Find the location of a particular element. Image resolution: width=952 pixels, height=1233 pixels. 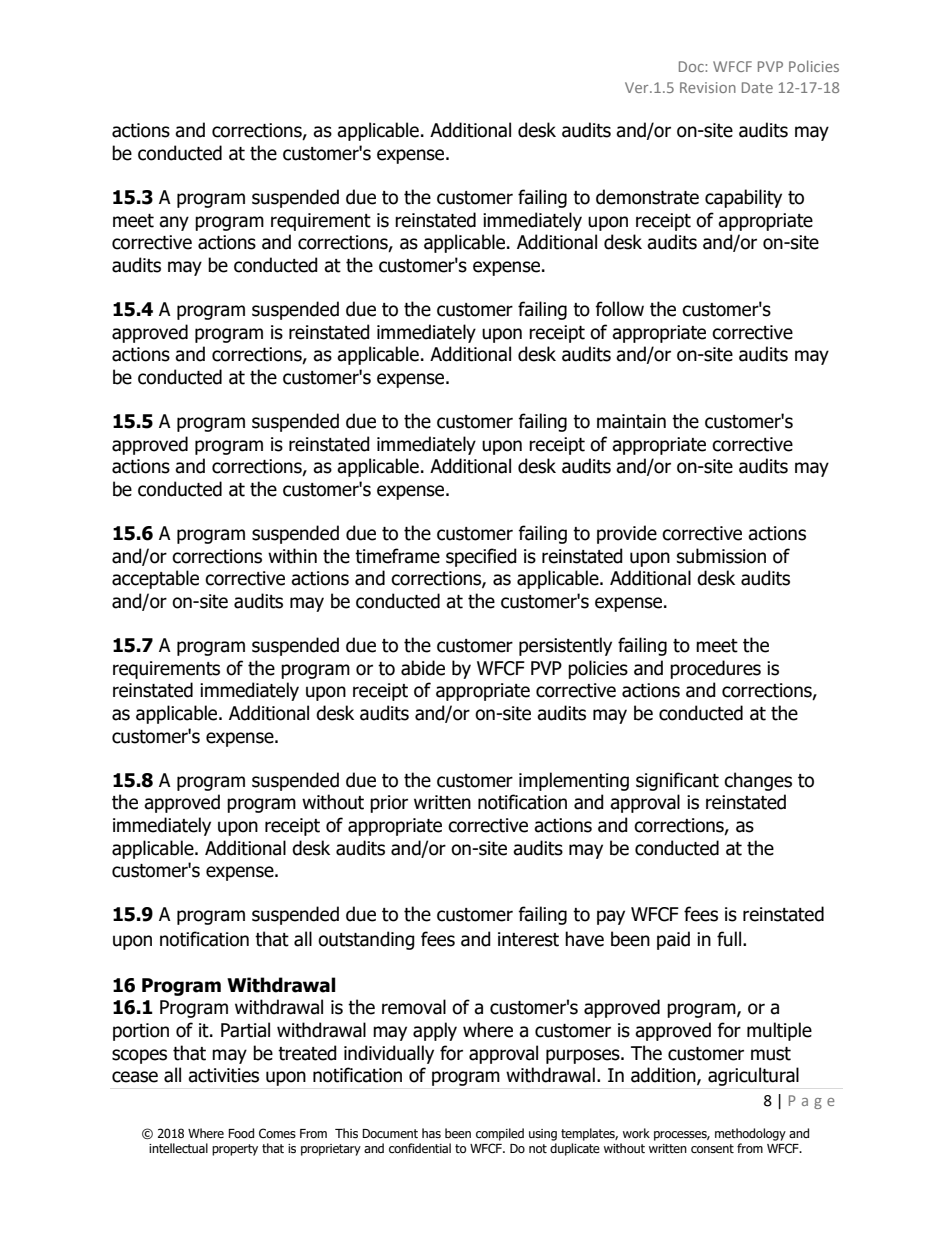

specified is located at coordinates (481, 557).
